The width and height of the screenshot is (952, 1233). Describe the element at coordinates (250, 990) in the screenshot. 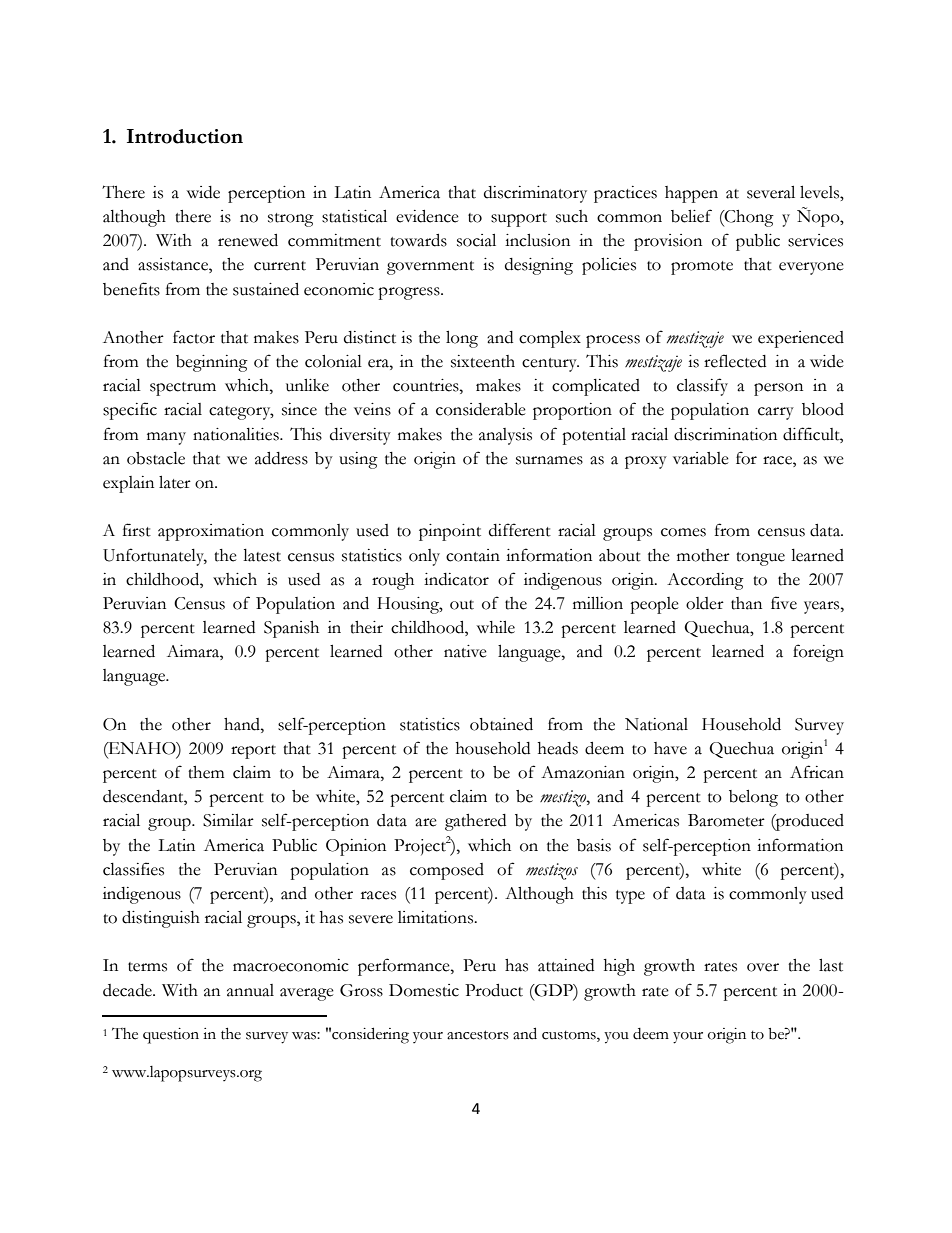

I see `annual` at that location.
